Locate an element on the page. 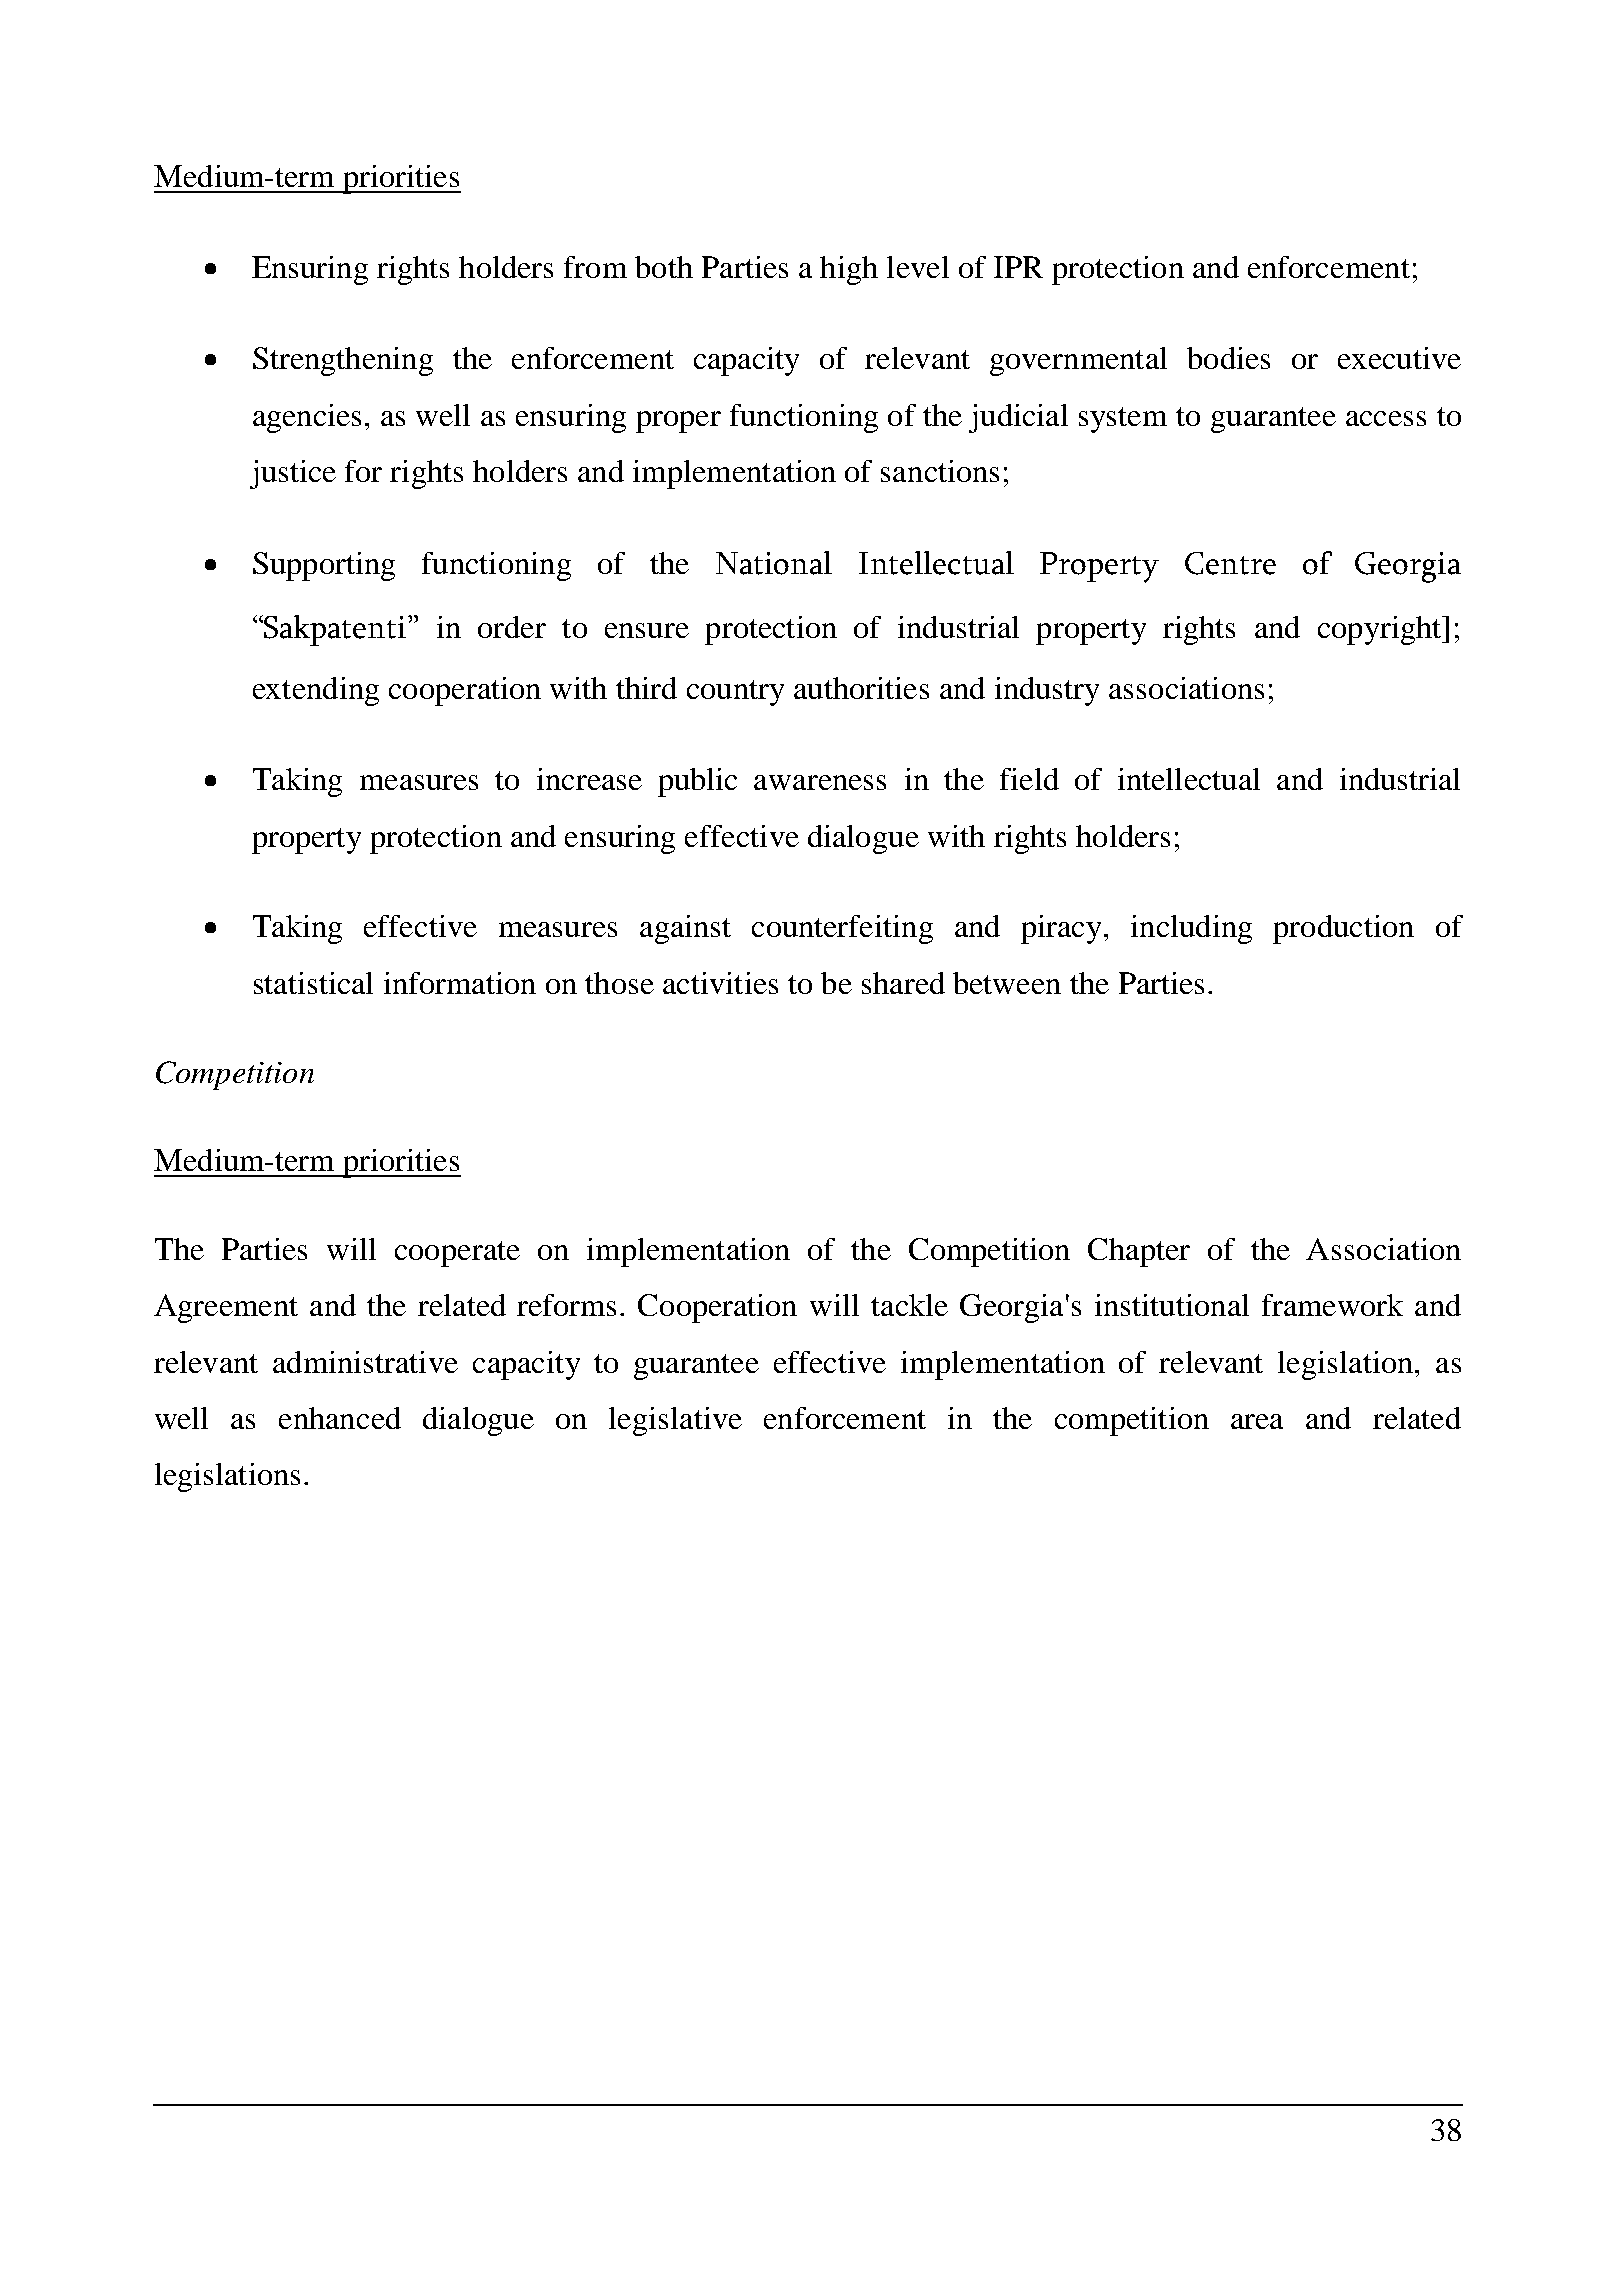  statistical is located at coordinates (313, 983).
